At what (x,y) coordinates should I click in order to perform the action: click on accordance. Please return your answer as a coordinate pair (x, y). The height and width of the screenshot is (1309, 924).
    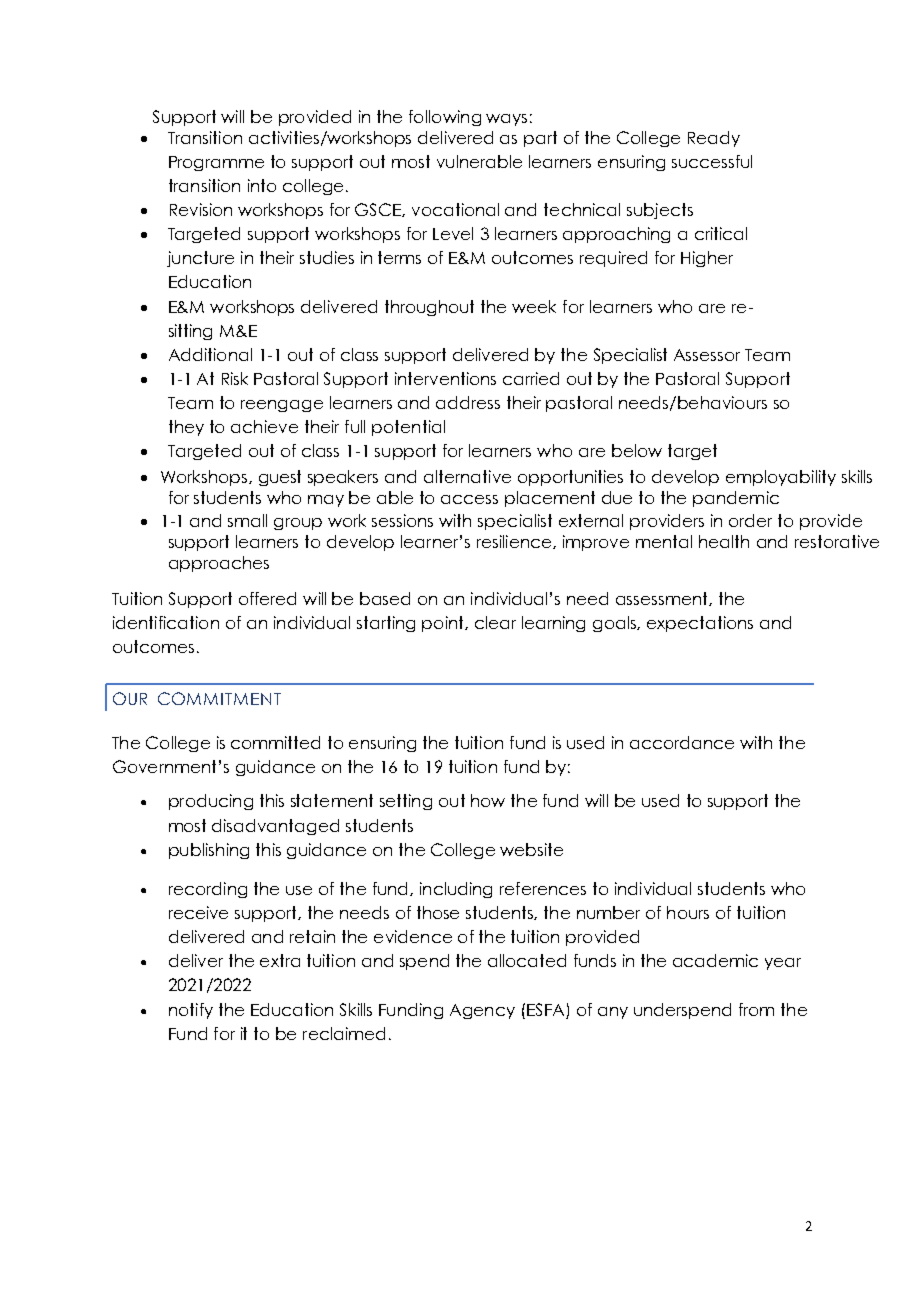
    Looking at the image, I should click on (682, 742).
